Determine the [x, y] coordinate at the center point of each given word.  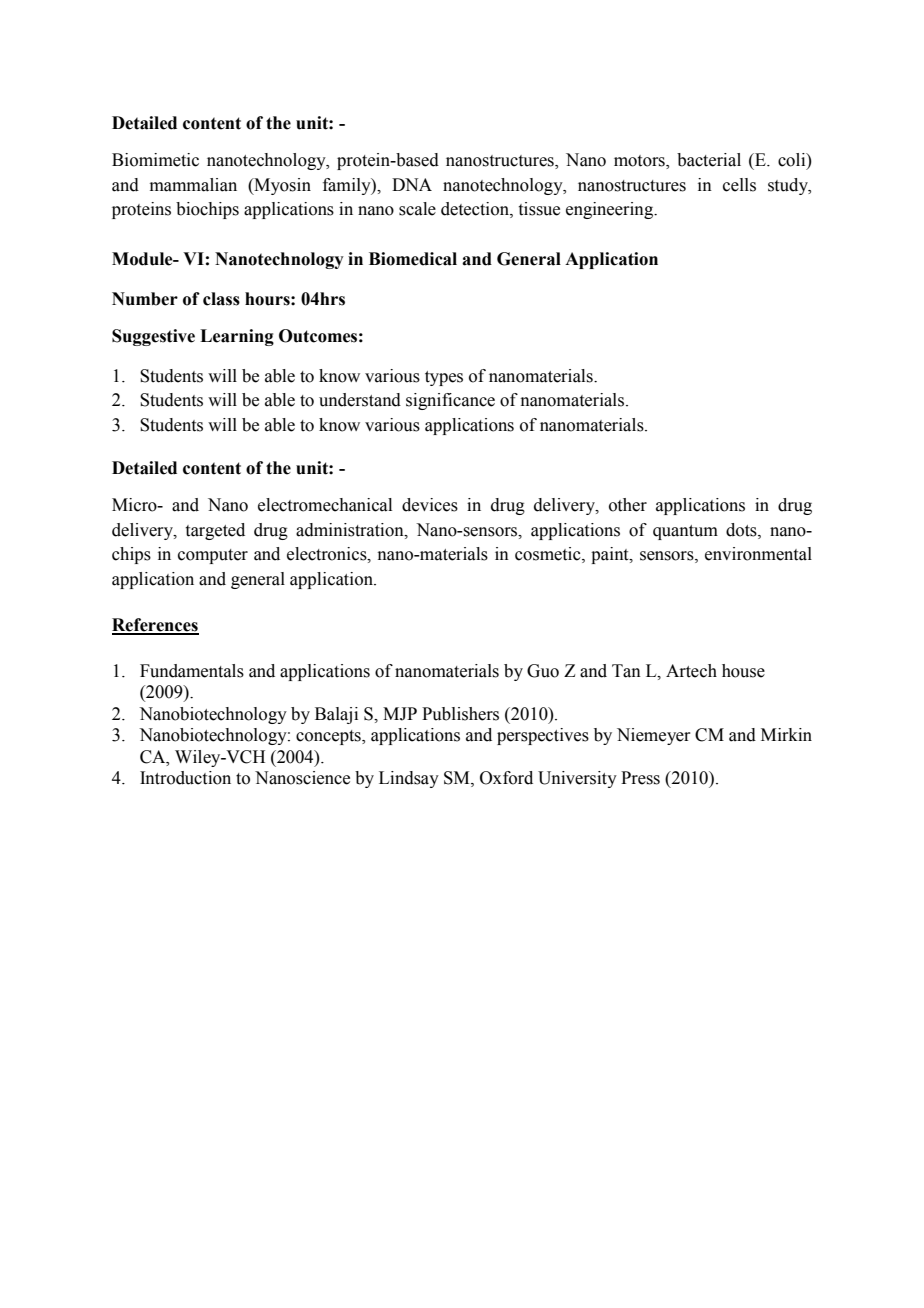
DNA [412, 184]
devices [430, 505]
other [628, 505]
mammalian [193, 185]
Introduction [185, 778]
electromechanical [325, 505]
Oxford [506, 778]
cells [739, 185]
